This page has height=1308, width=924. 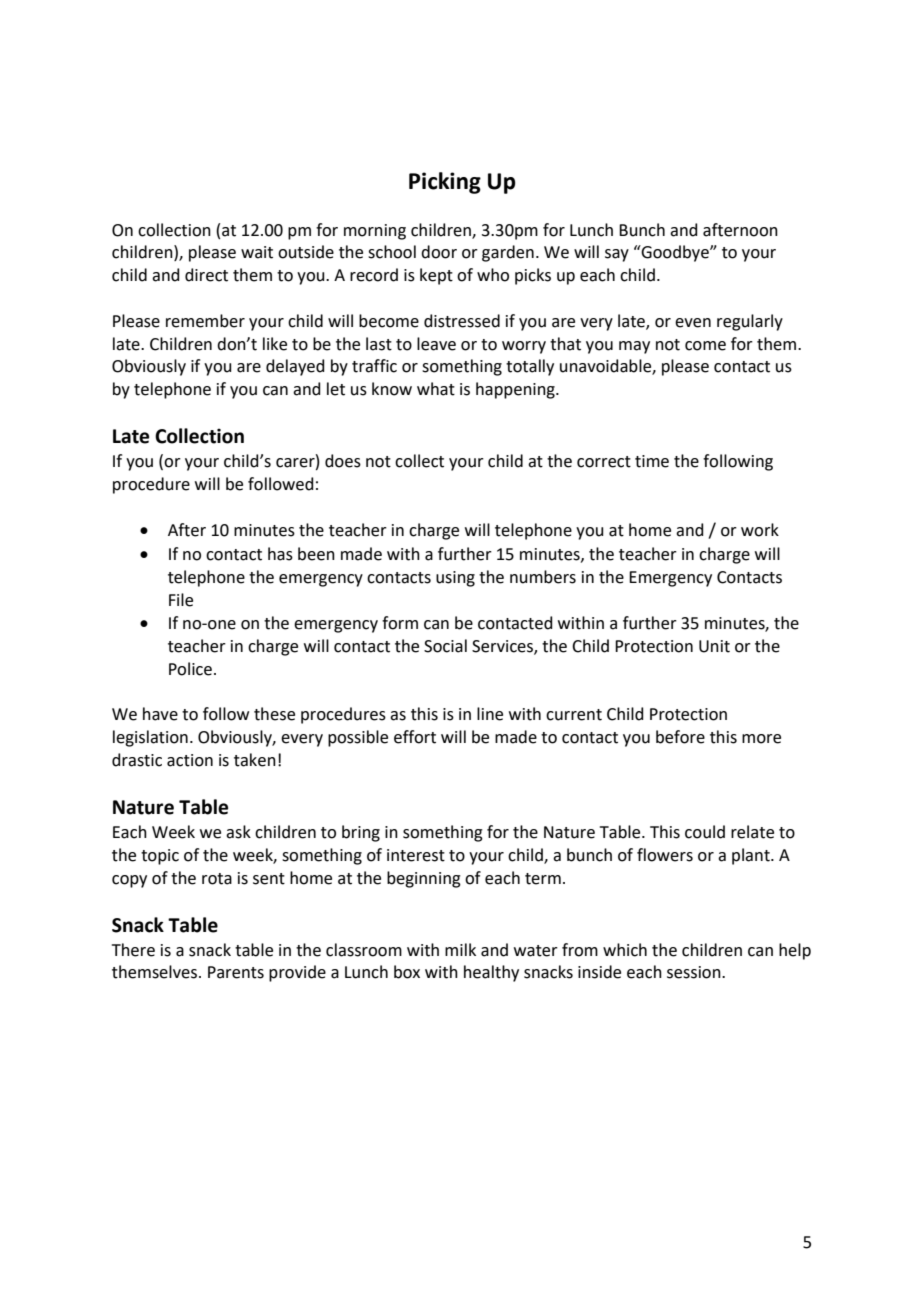 I want to click on milk, so click(x=460, y=949).
